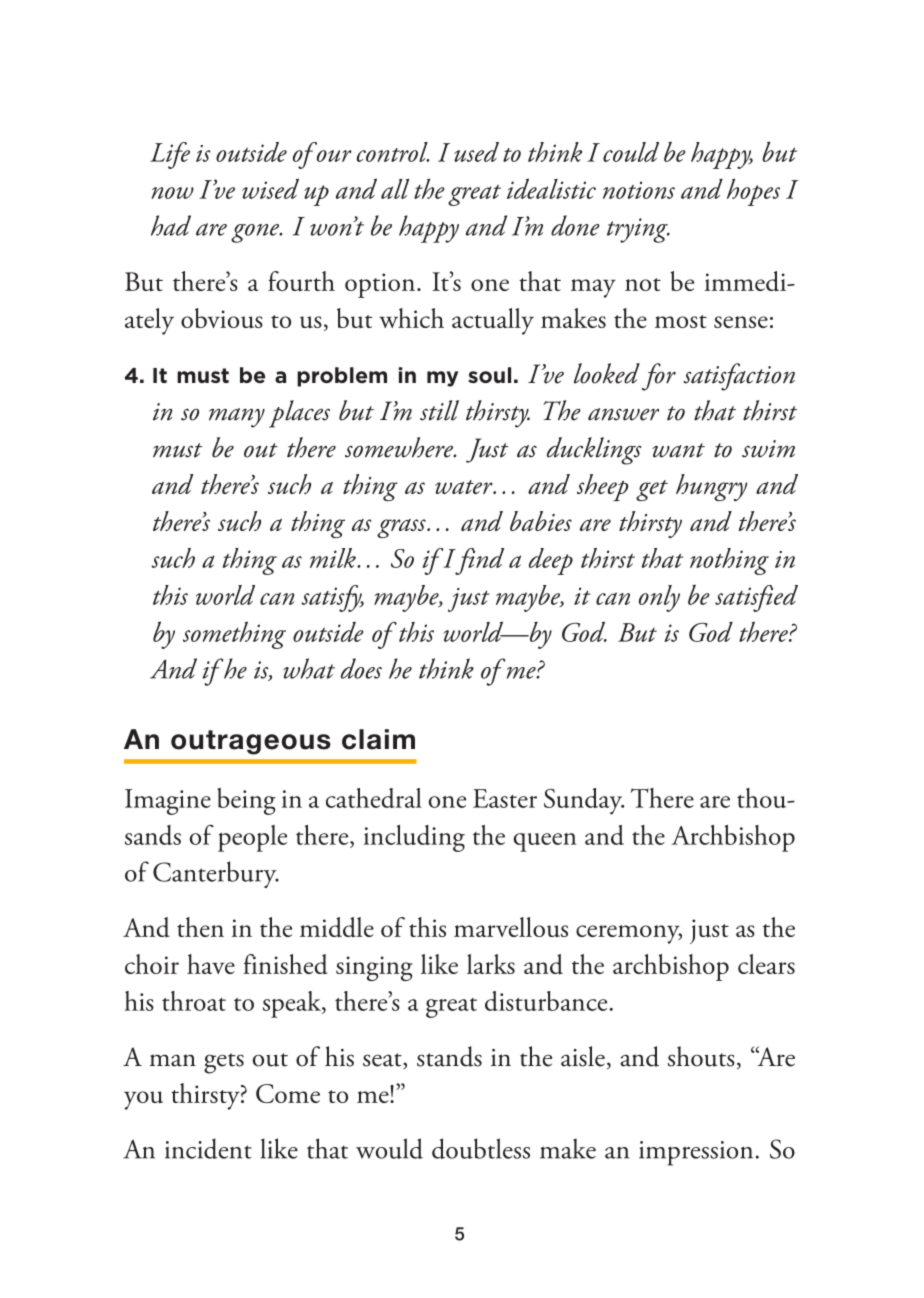  What do you see at coordinates (361, 668) in the screenshot?
I see `does` at bounding box center [361, 668].
